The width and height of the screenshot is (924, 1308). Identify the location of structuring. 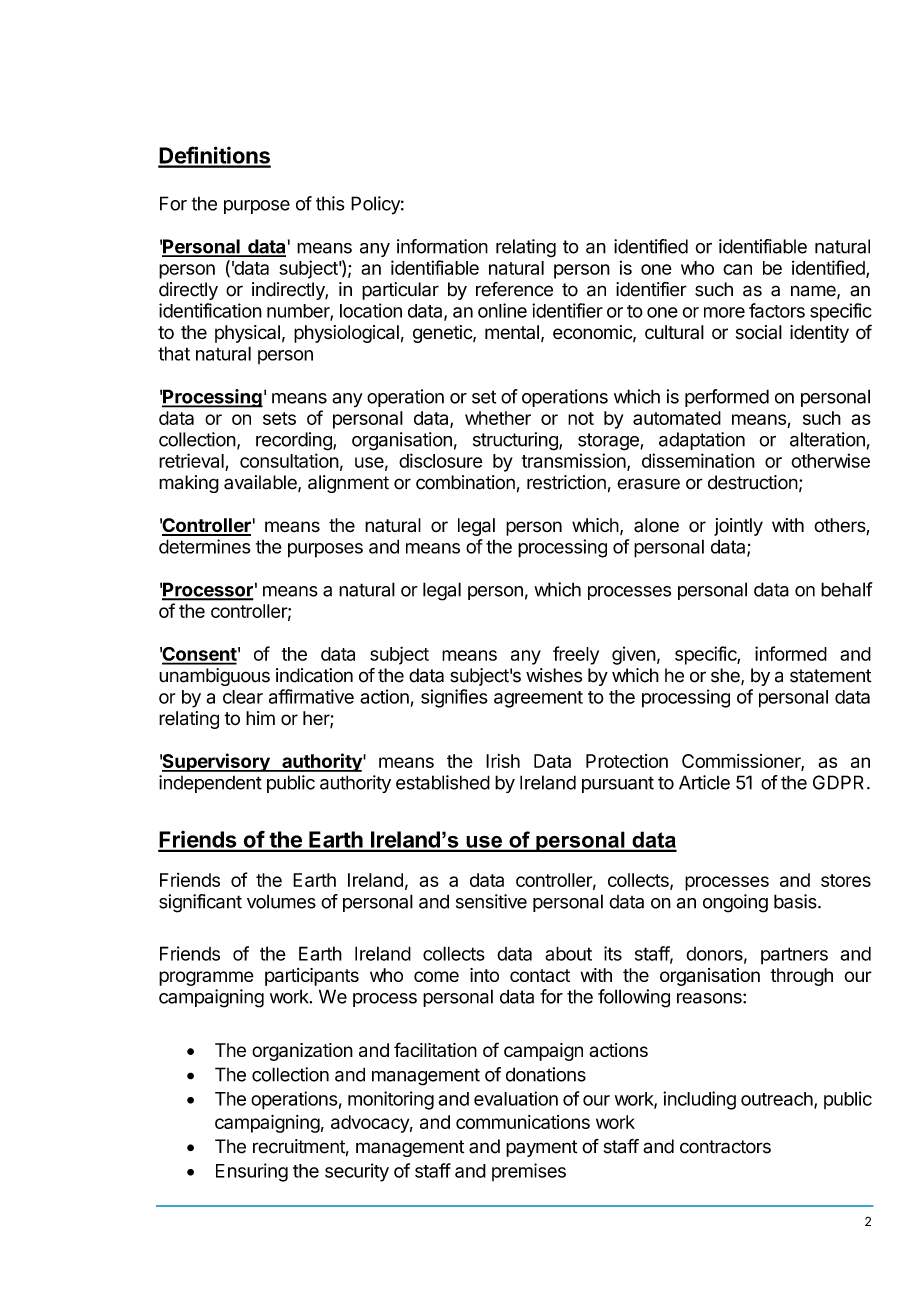
(516, 441).
